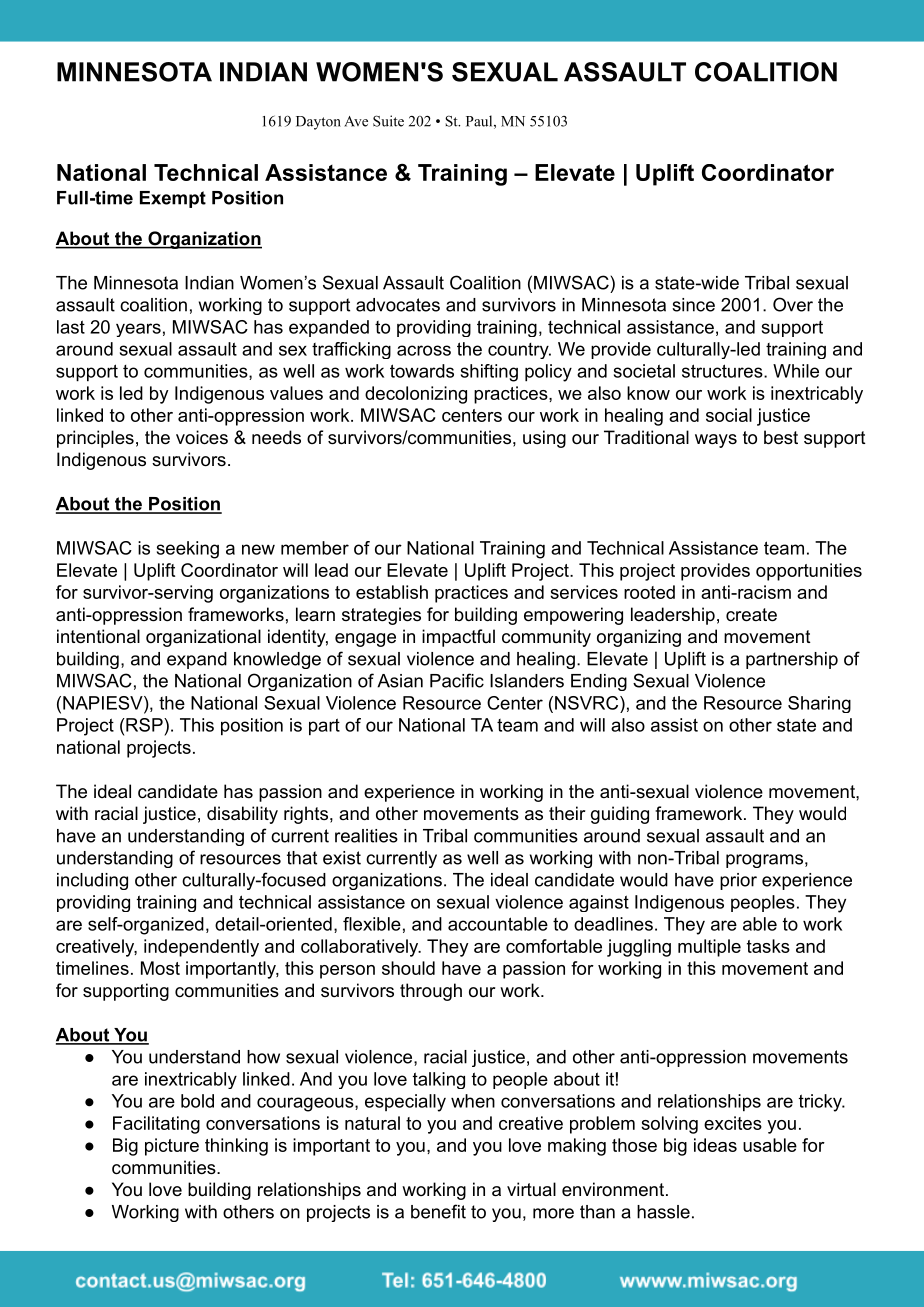  Describe the element at coordinates (438, 1211) in the screenshot. I see `benefit` at that location.
